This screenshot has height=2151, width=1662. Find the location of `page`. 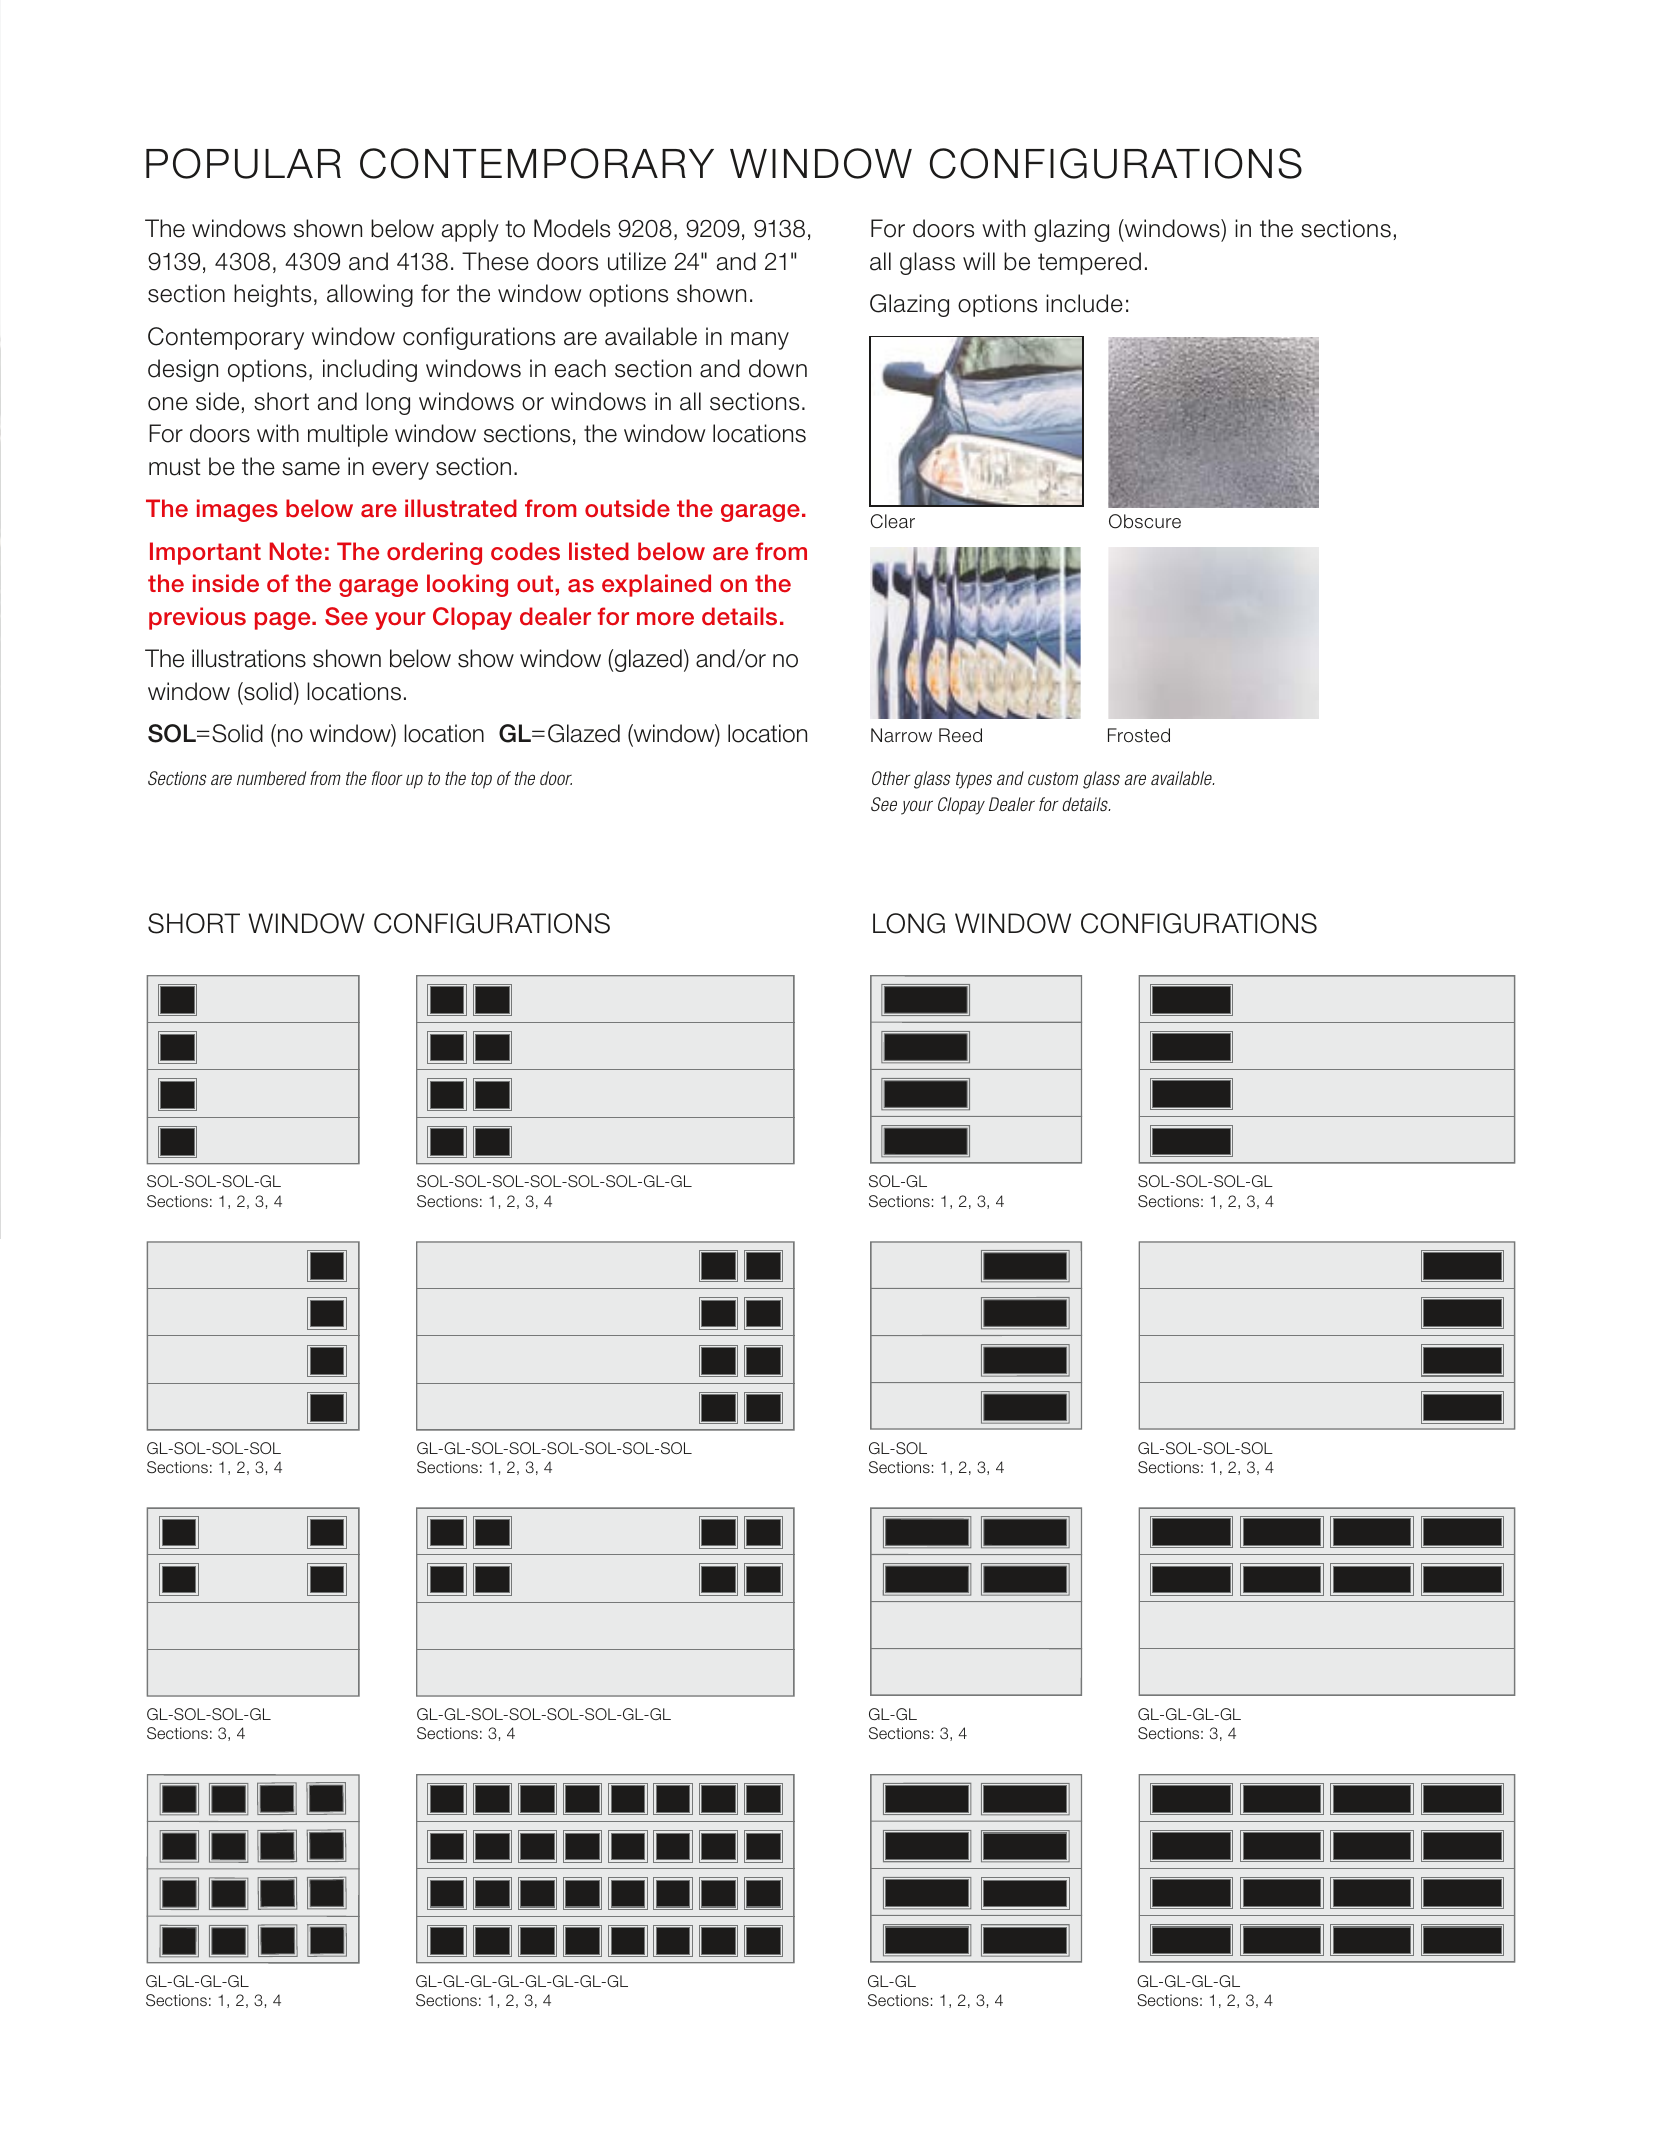

page is located at coordinates (284, 621).
